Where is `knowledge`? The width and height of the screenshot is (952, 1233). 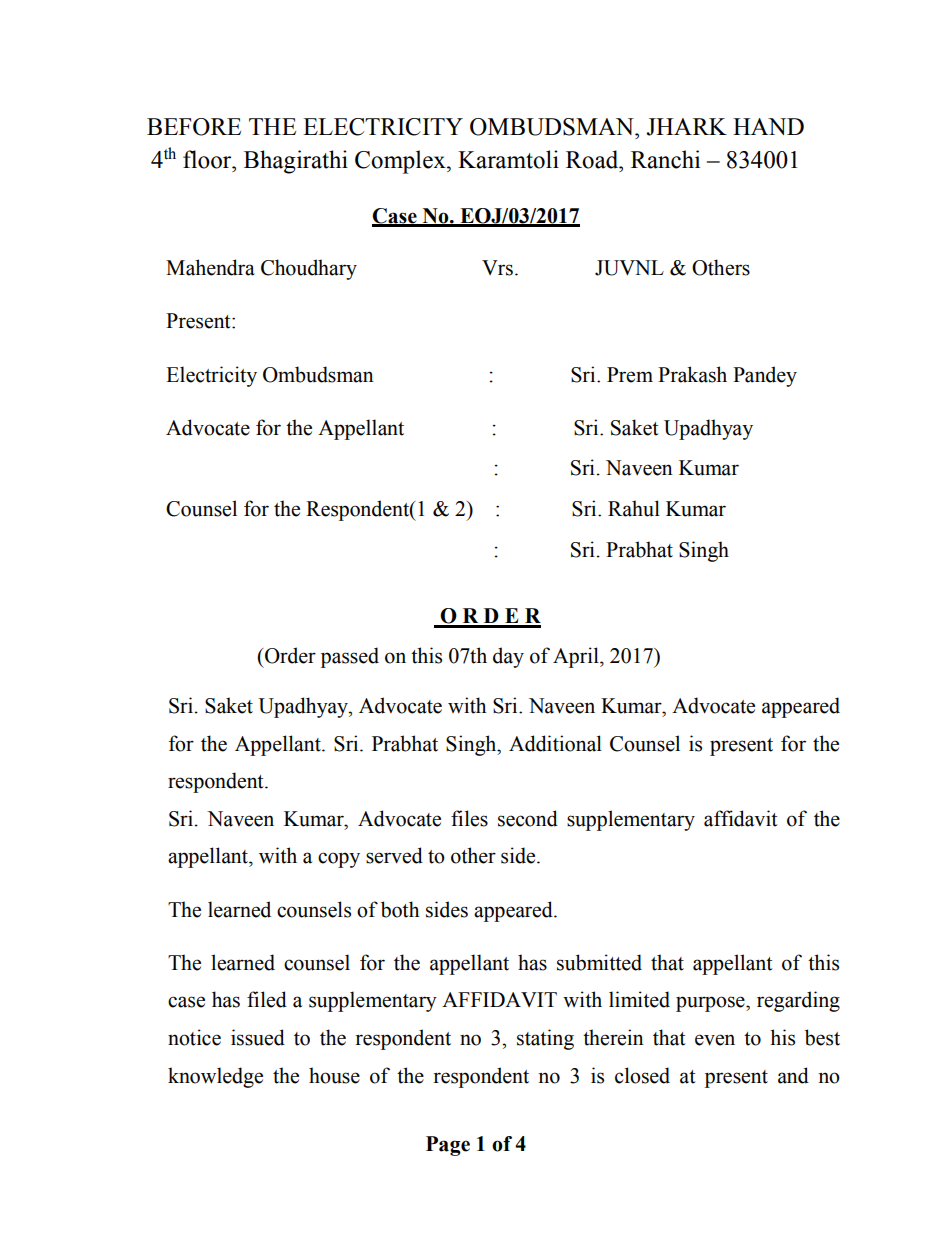 knowledge is located at coordinates (215, 1077).
